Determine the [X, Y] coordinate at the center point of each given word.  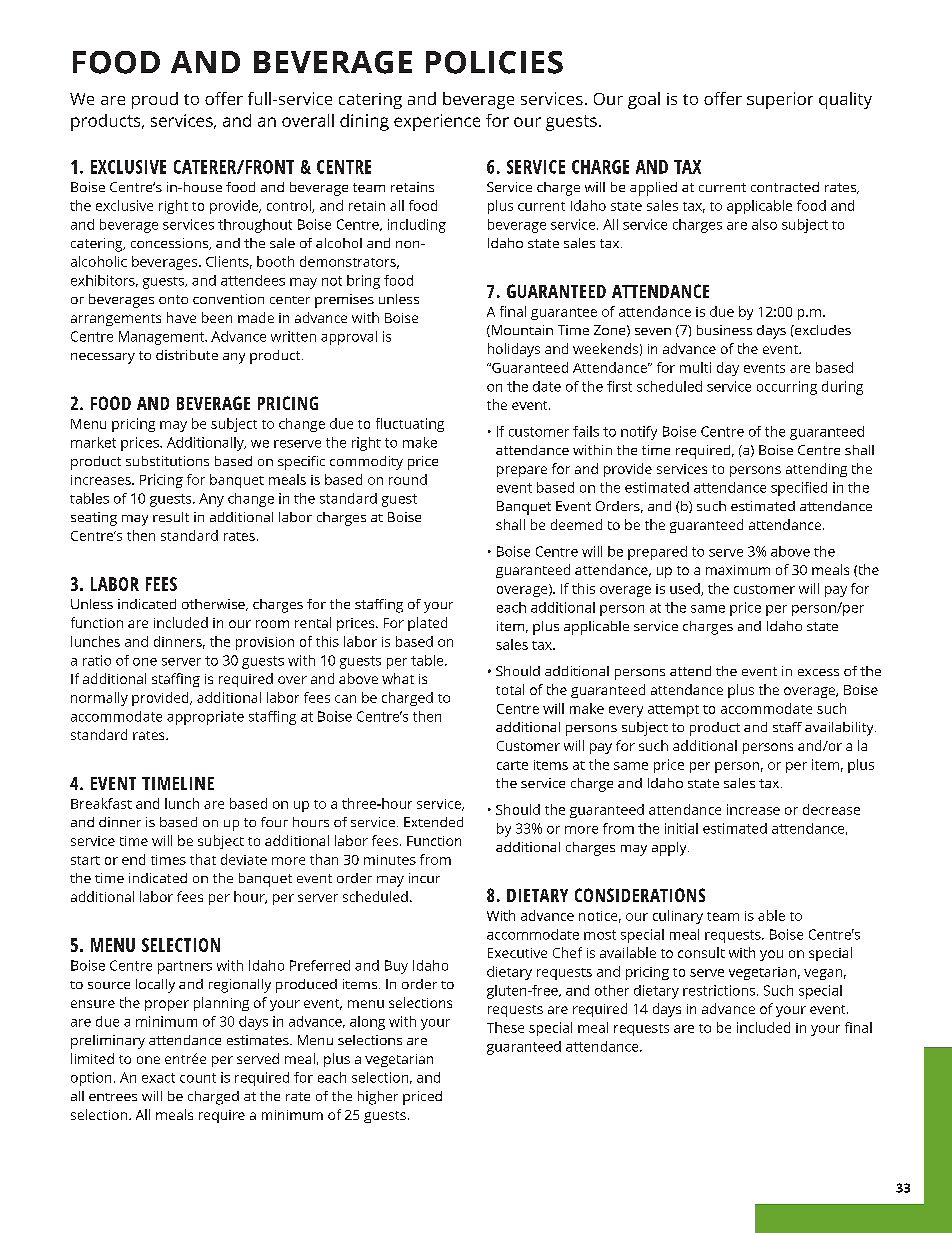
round [408, 479]
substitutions [167, 461]
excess [818, 672]
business [724, 330]
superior [780, 100]
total [510, 689]
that [203, 859]
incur [424, 878]
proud [155, 100]
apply [670, 849]
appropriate [205, 718]
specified [799, 489]
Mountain [522, 330]
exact [158, 1078]
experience [437, 122]
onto [173, 299]
